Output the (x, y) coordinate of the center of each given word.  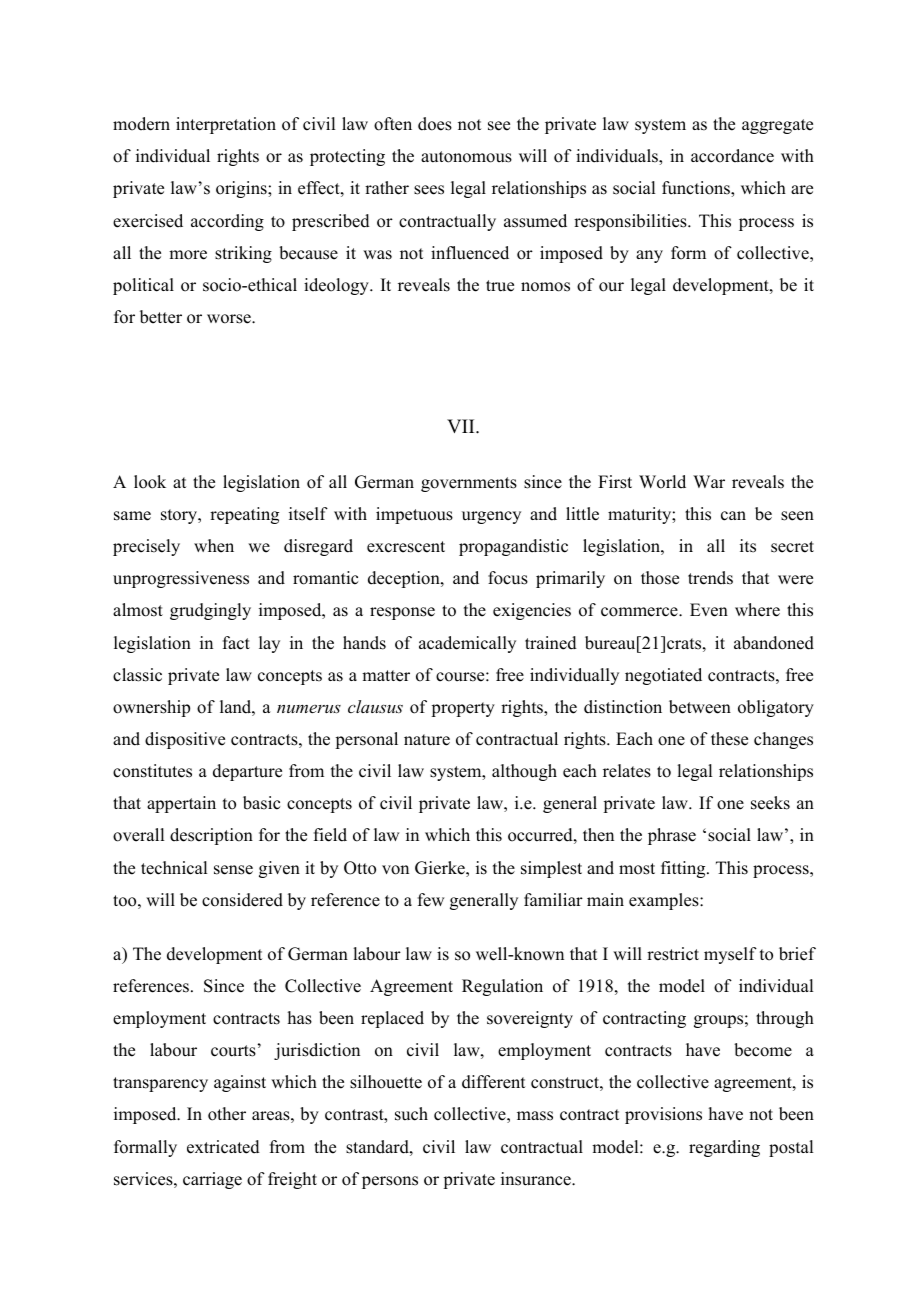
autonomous (466, 157)
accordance (732, 156)
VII (462, 426)
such (411, 1114)
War (709, 481)
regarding (724, 1148)
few (431, 900)
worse (230, 319)
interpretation (226, 125)
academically (467, 644)
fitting (684, 869)
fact (236, 643)
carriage (212, 1180)
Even (709, 610)
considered (242, 900)
